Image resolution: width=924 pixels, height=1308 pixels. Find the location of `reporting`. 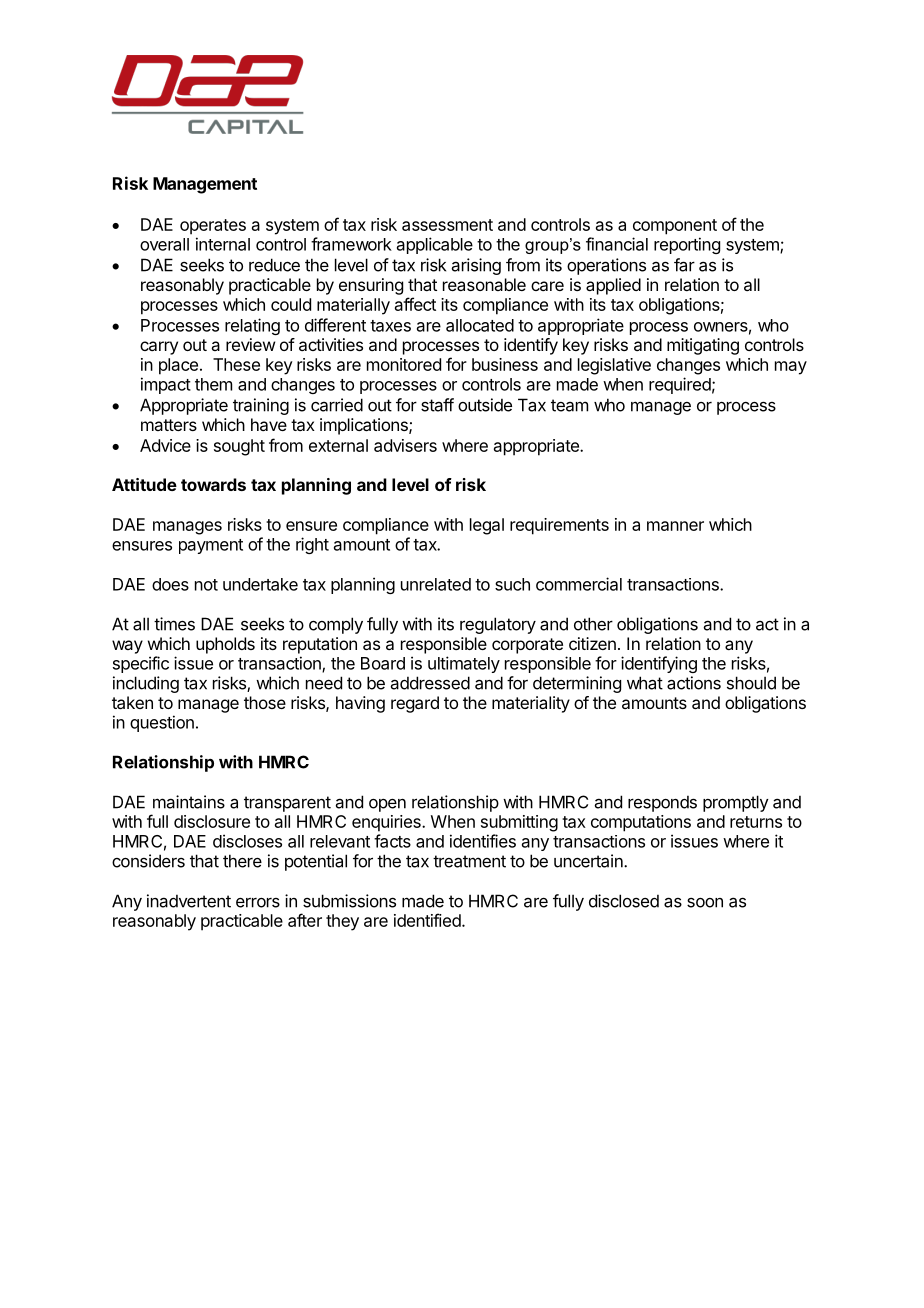

reporting is located at coordinates (687, 245).
